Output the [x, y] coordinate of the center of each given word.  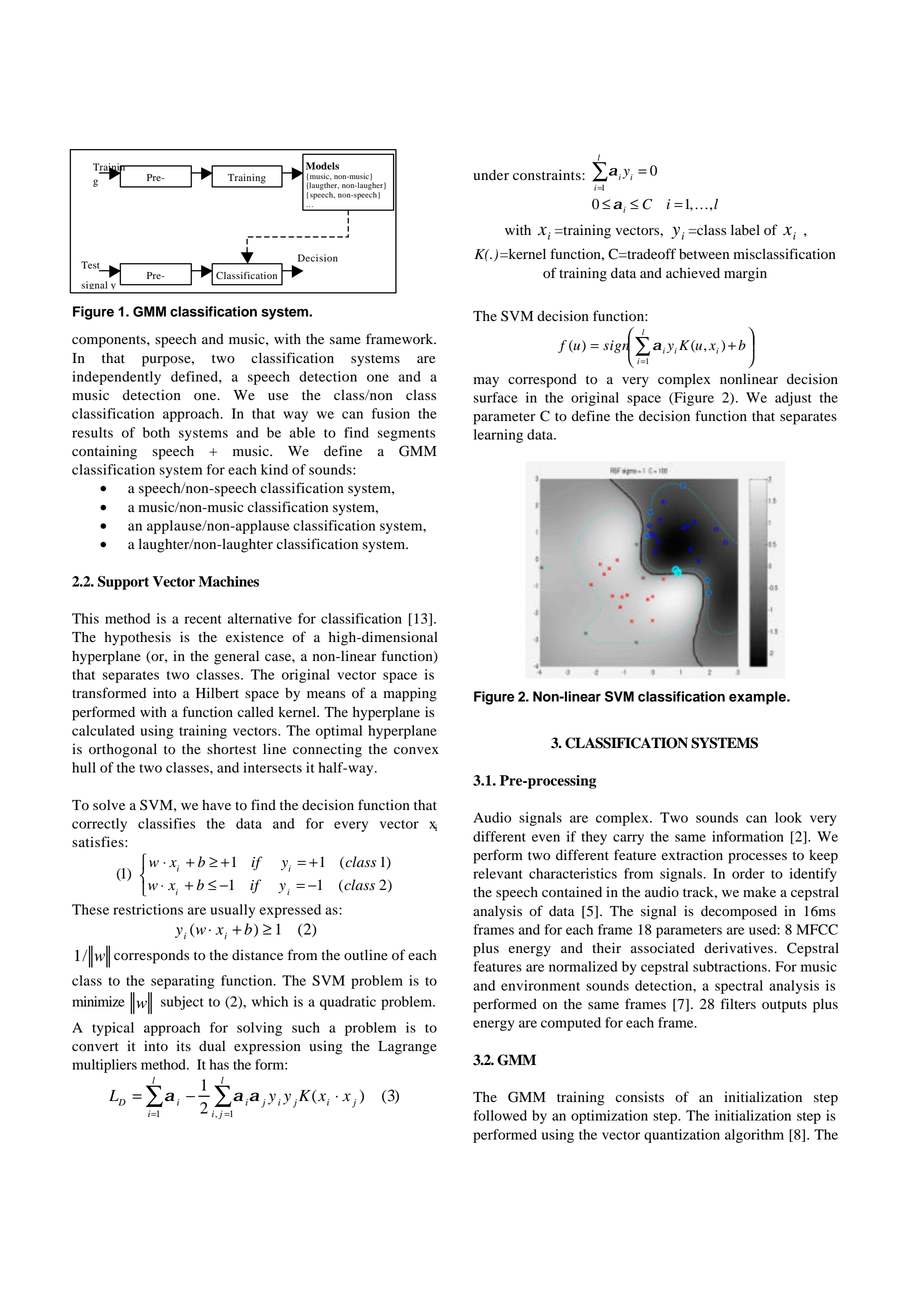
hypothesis [137, 638]
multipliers [104, 1066]
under [491, 175]
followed [500, 1115]
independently [116, 378]
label [745, 230]
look [788, 817]
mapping [410, 694]
